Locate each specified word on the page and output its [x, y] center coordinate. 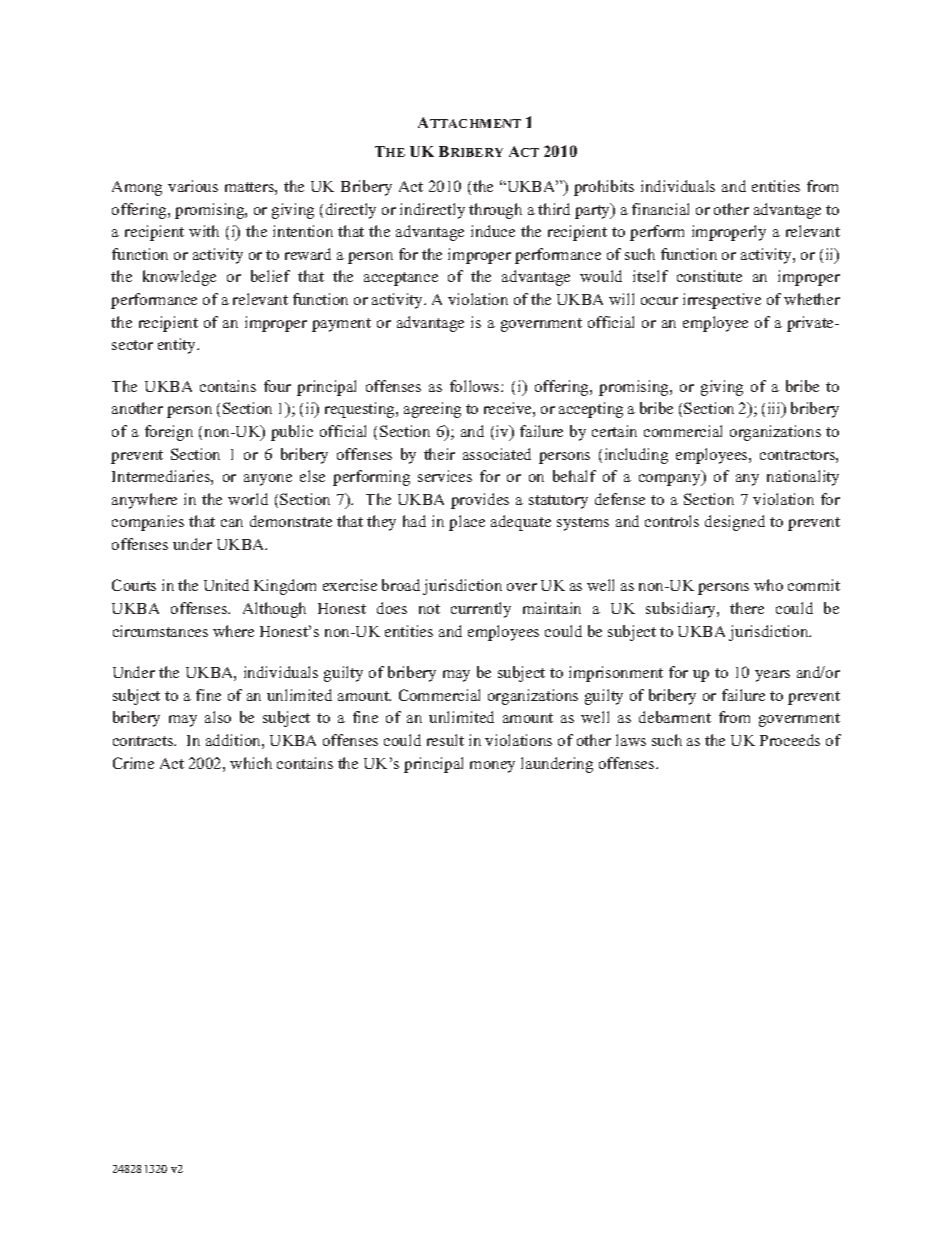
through [495, 211]
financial [660, 209]
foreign [169, 433]
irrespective [722, 301]
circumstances [160, 631]
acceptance [401, 279]
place [467, 523]
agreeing [432, 410]
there [747, 608]
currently [481, 610]
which [251, 763]
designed [735, 523]
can [232, 523]
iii [776, 409]
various [193, 186]
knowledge [179, 278]
